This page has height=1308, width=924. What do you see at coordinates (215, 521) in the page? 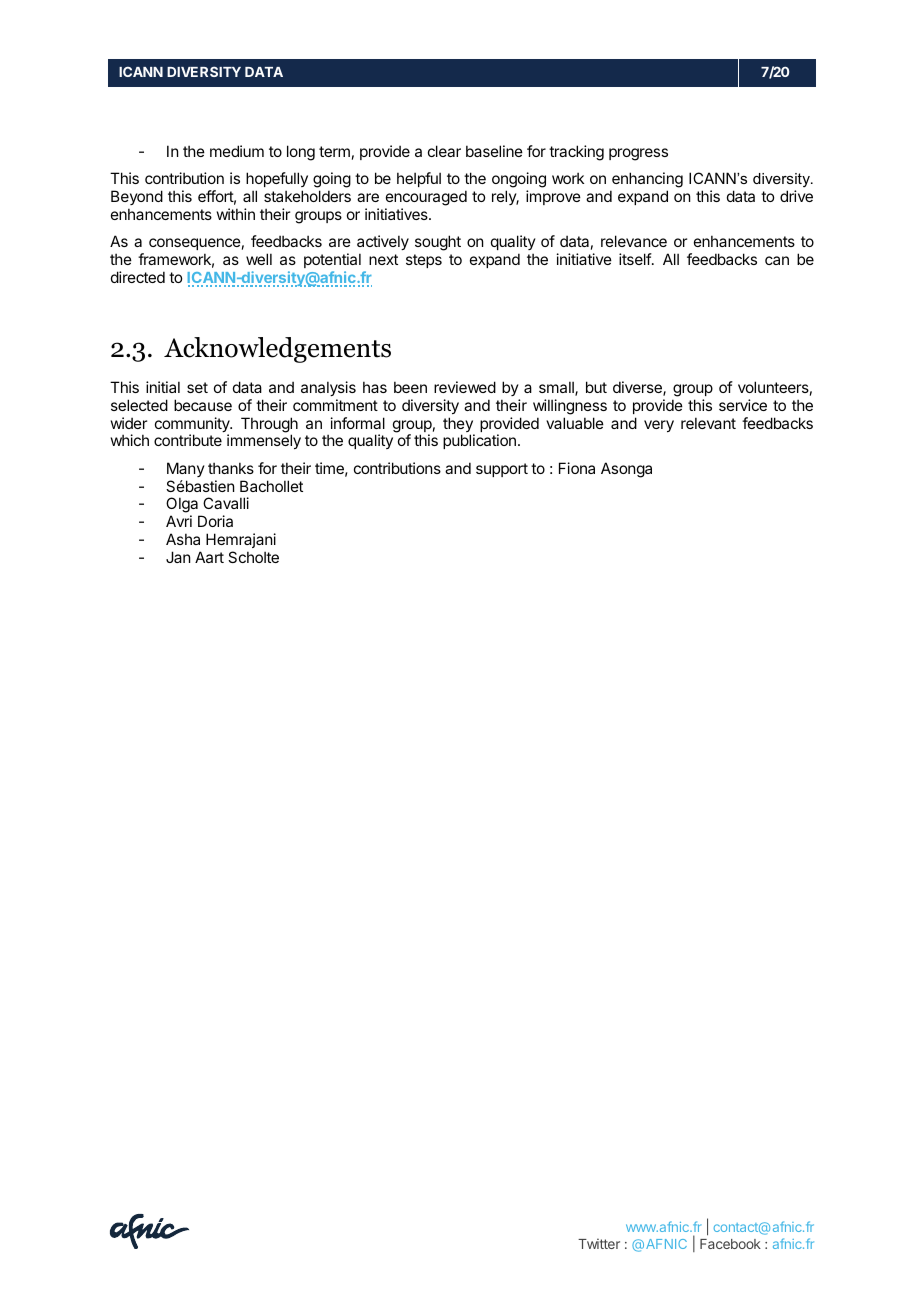
I see `Doria` at bounding box center [215, 521].
